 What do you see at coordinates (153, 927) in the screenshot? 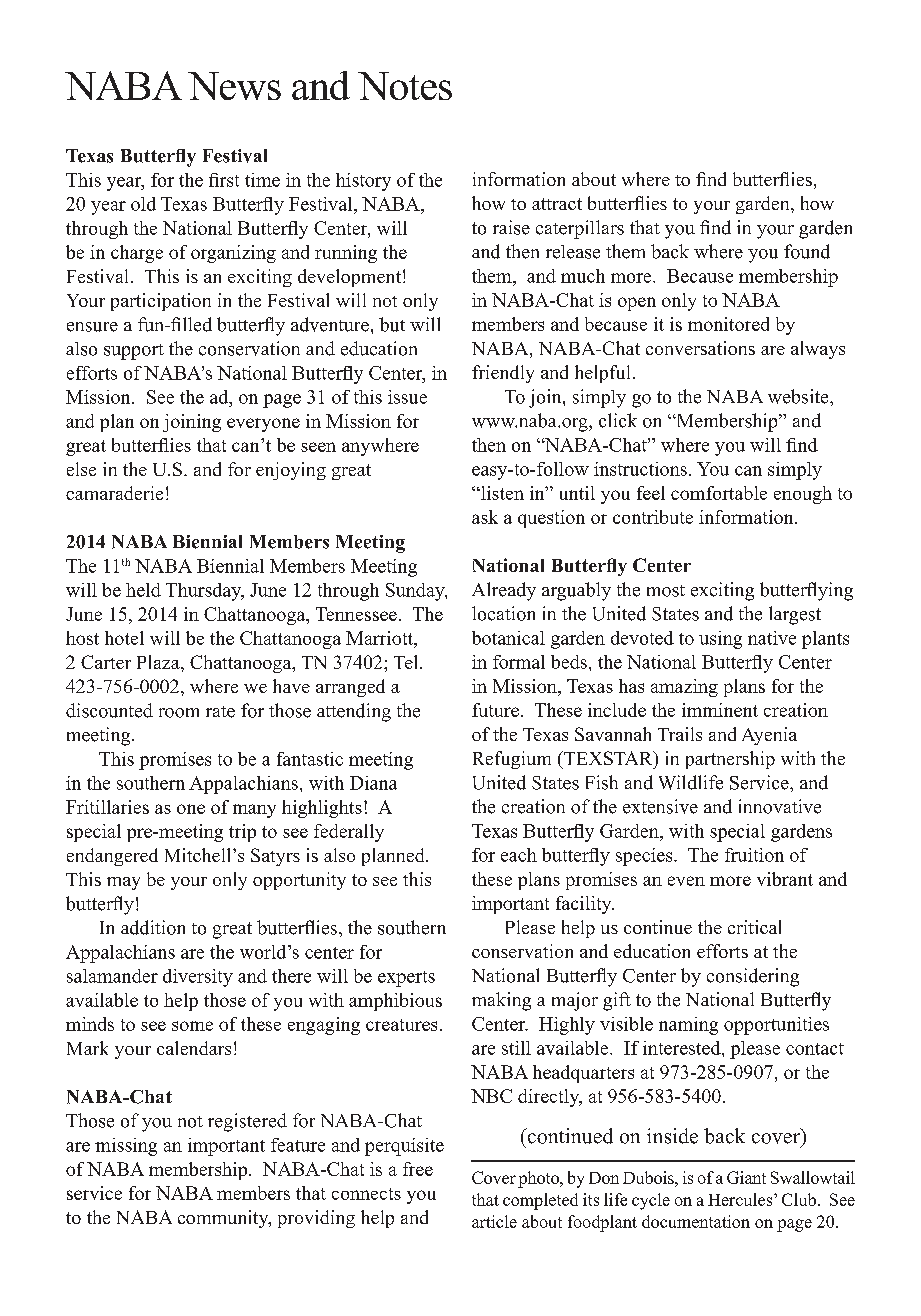
I see `addition` at bounding box center [153, 927].
